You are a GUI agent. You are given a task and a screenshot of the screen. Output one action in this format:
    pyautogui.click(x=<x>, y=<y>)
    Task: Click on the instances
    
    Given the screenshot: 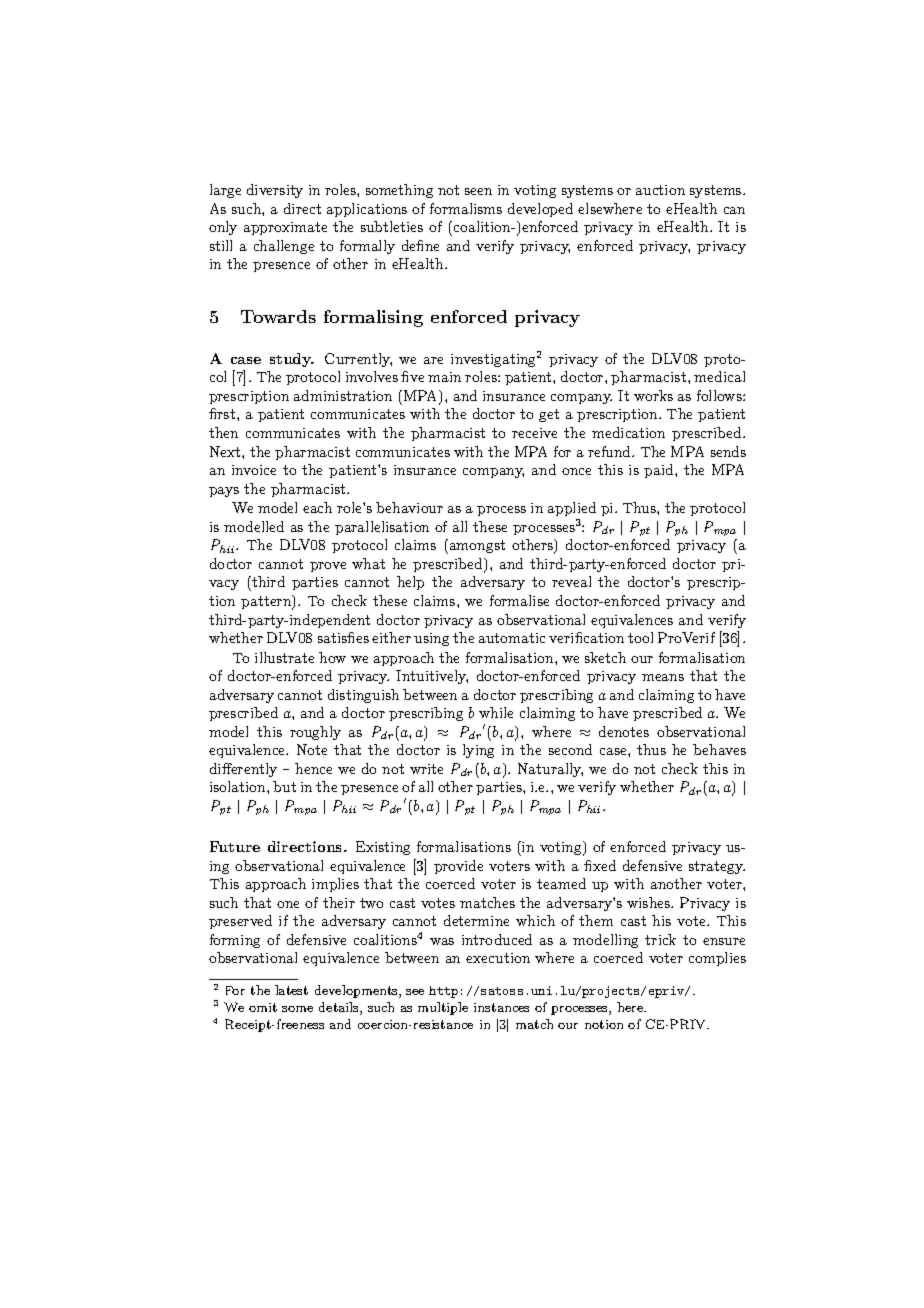 What is the action you would take?
    pyautogui.click(x=501, y=1007)
